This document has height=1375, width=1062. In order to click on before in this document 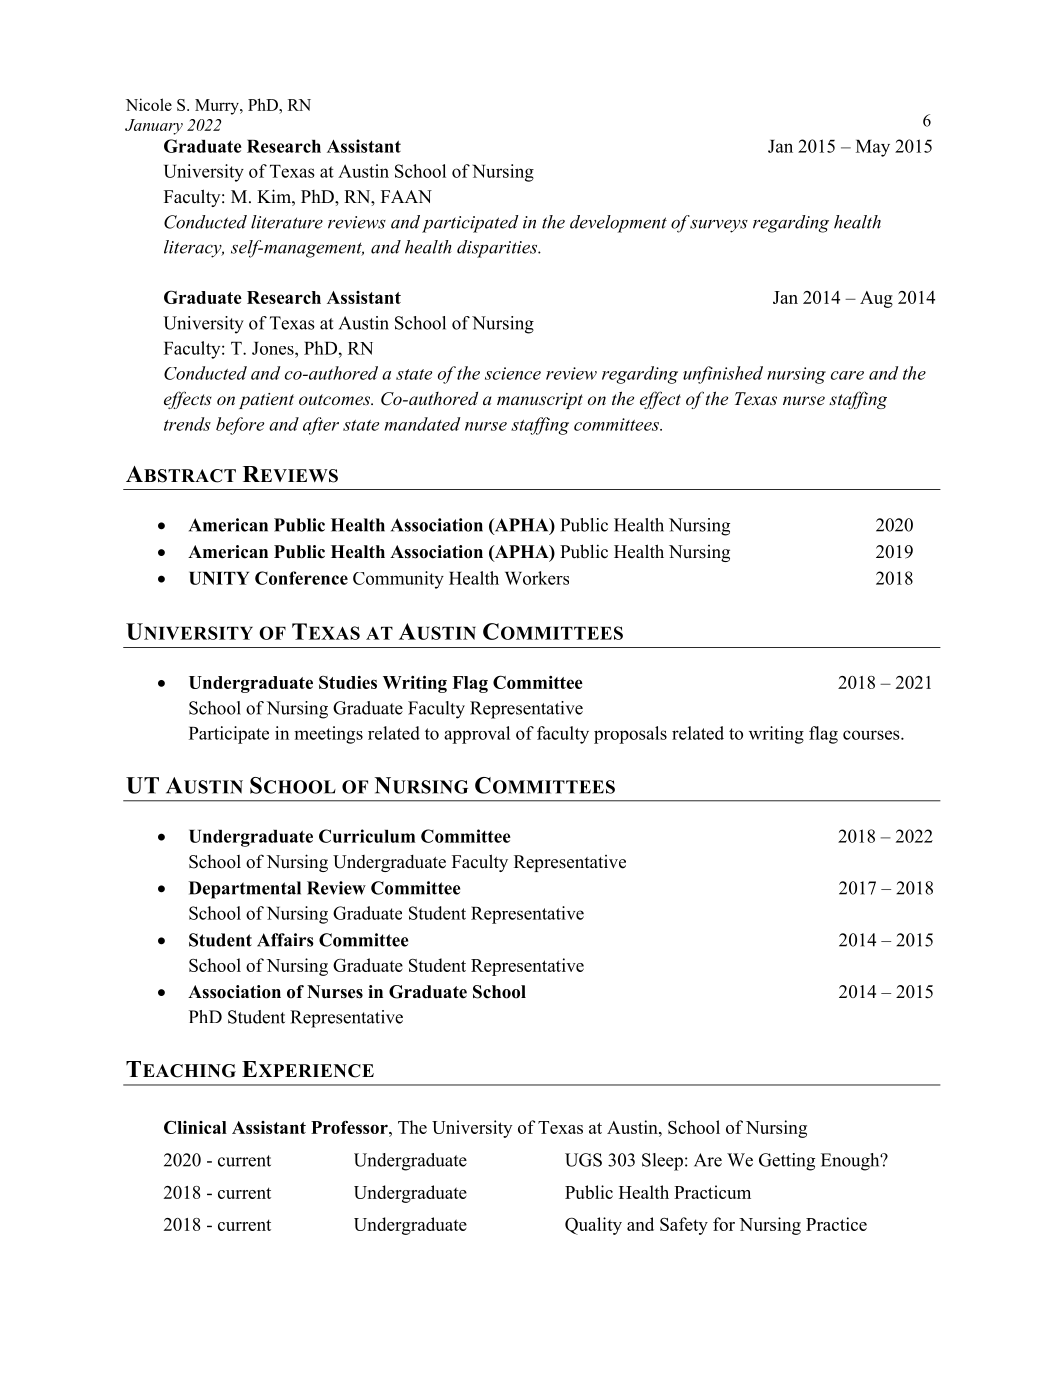, I will do `click(240, 426)`.
